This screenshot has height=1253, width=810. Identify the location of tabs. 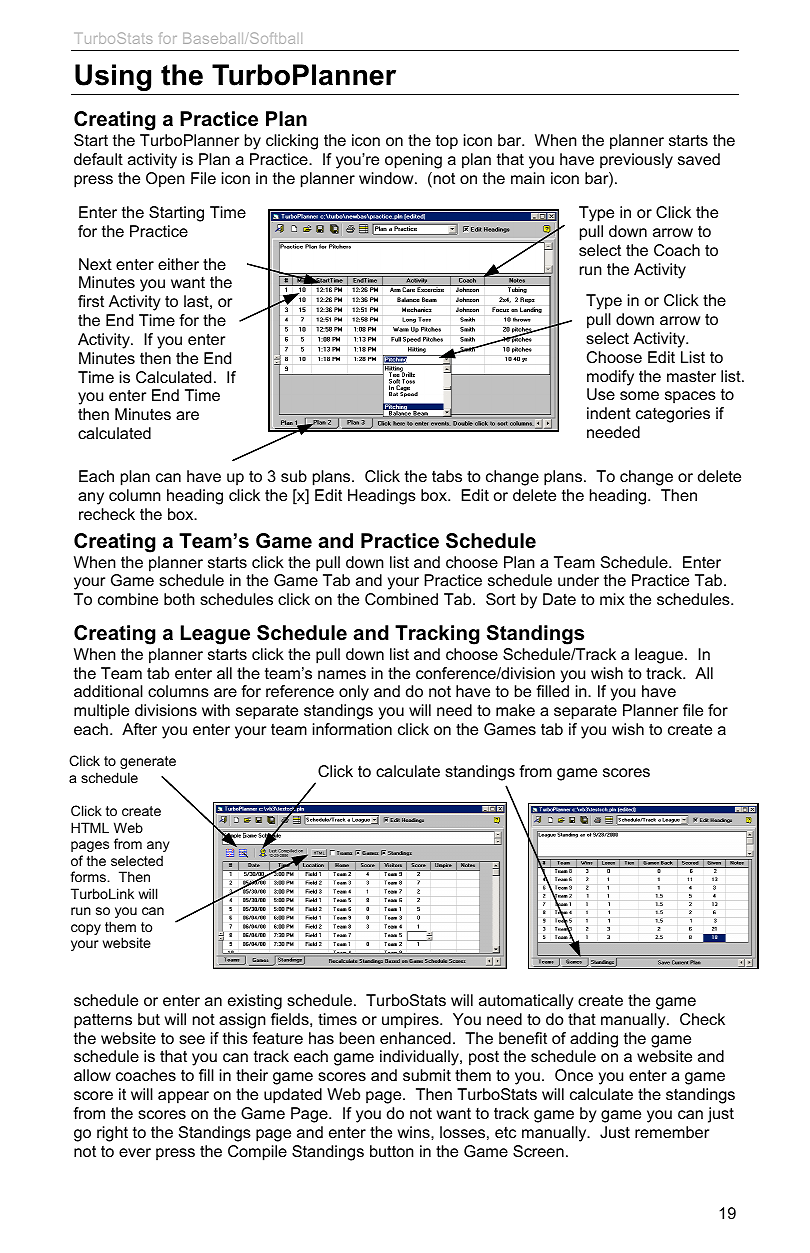
(447, 476).
